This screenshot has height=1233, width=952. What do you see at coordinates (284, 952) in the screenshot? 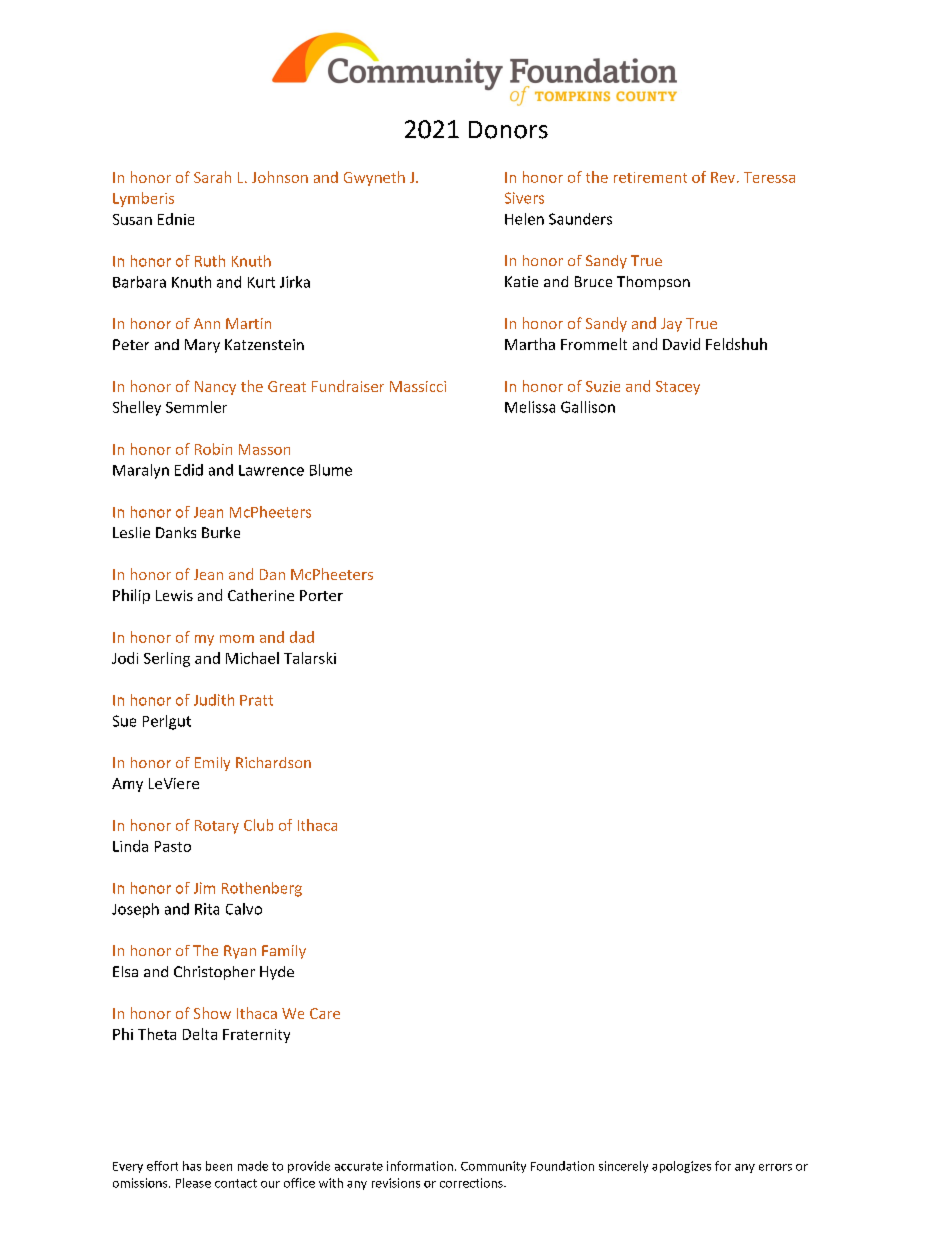
I see `Family` at bounding box center [284, 952].
